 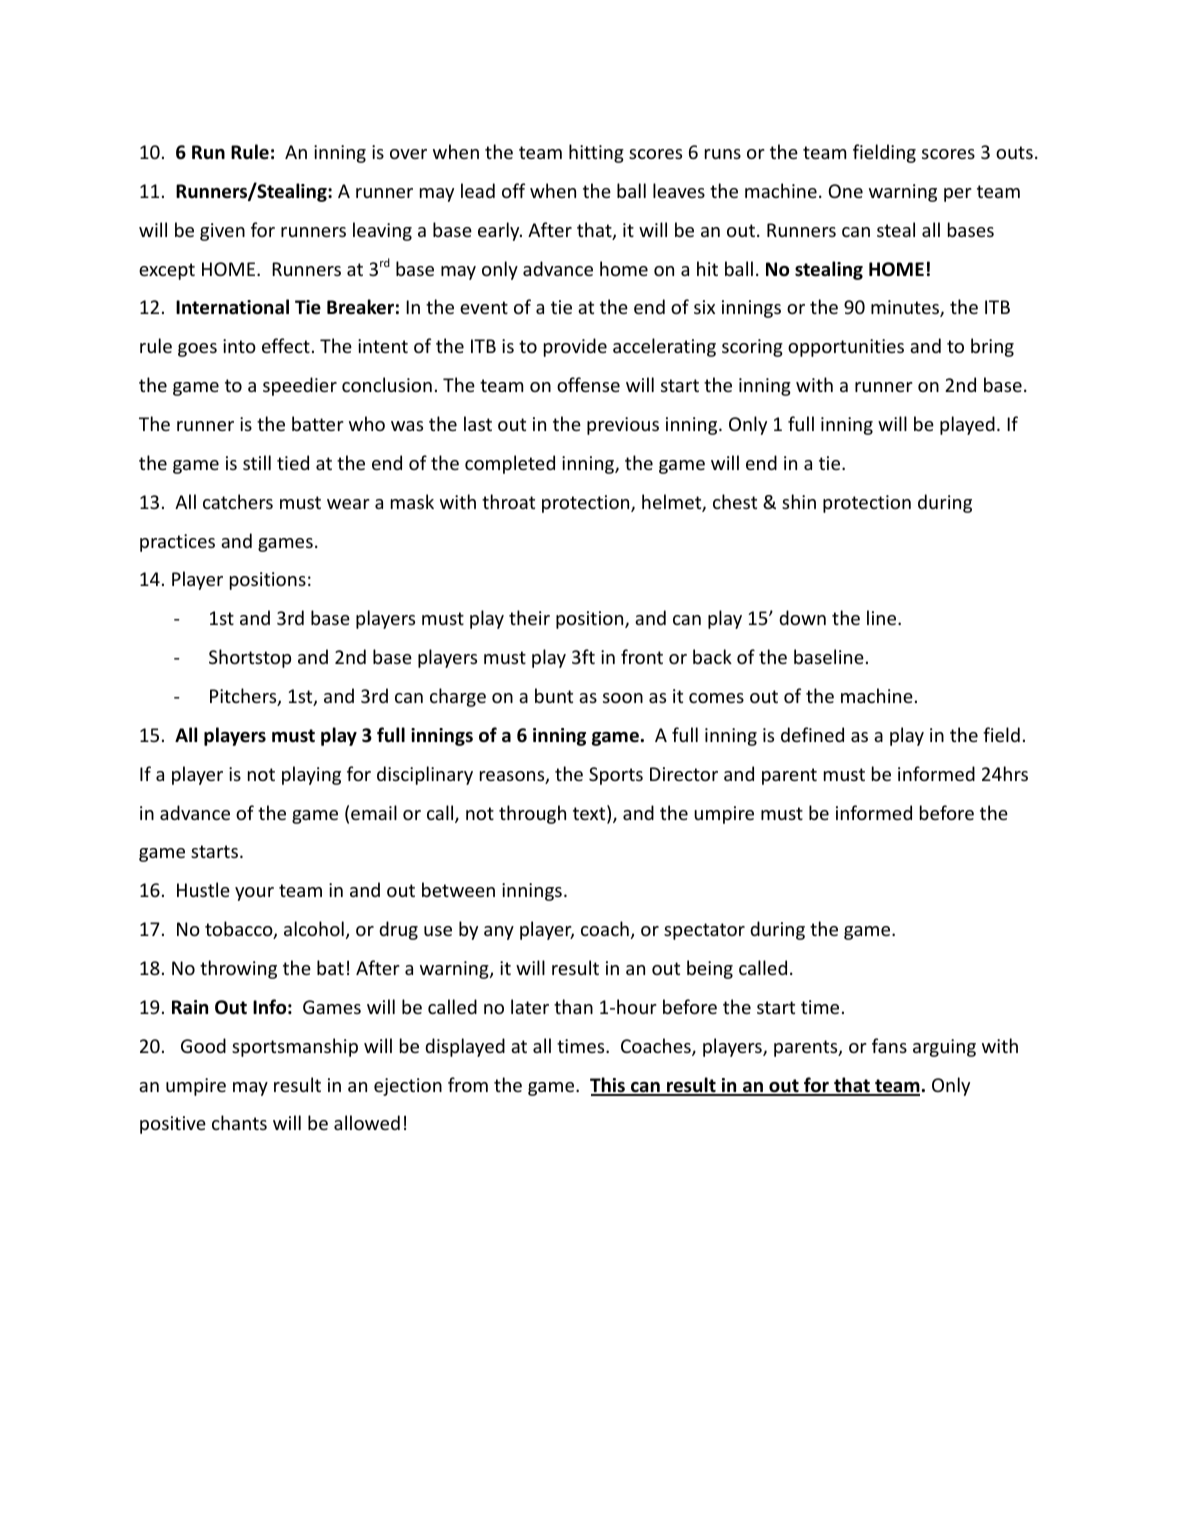 What do you see at coordinates (799, 501) in the screenshot?
I see `shin` at bounding box center [799, 501].
